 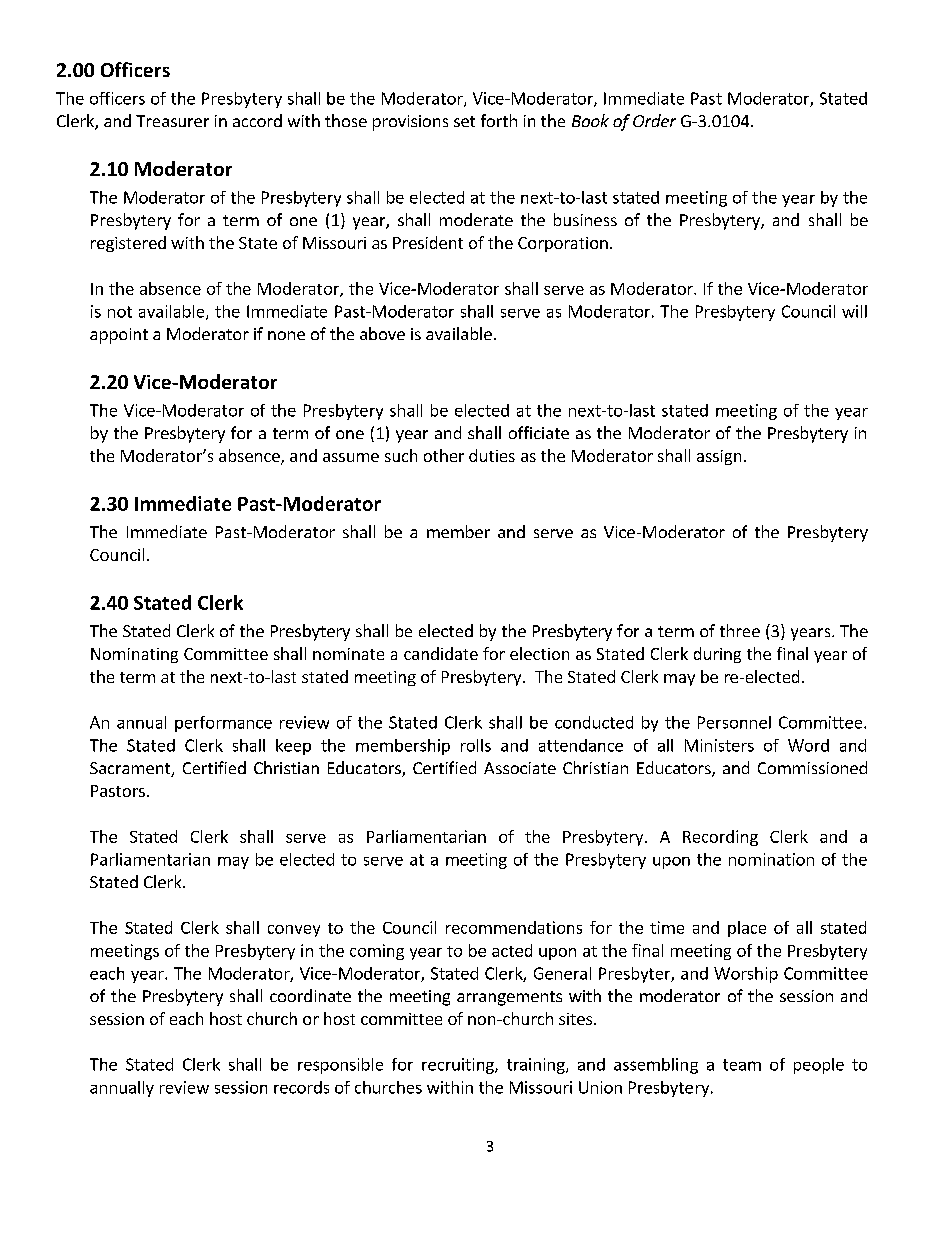 I want to click on assume, so click(x=351, y=457).
